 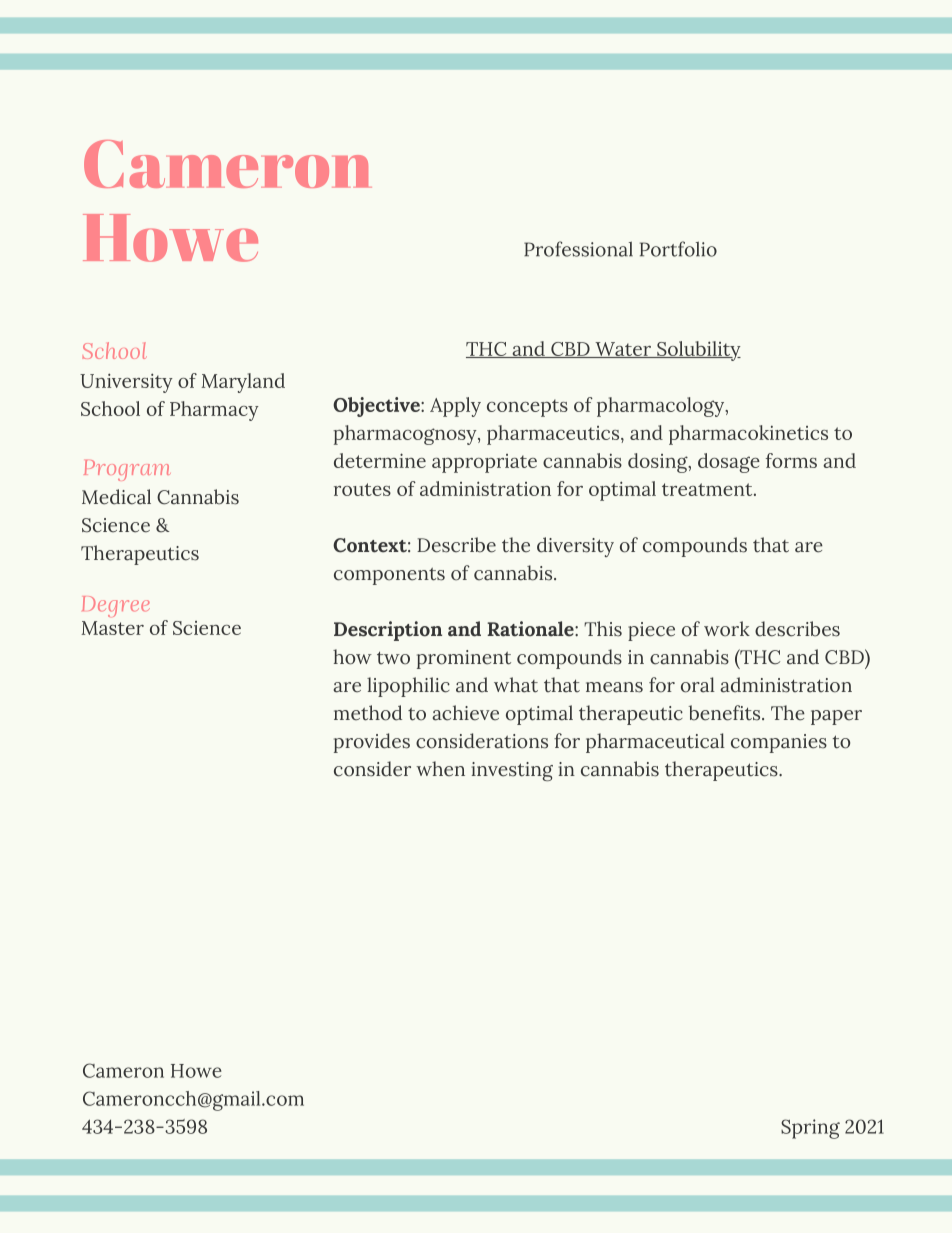 What do you see at coordinates (116, 497) in the screenshot?
I see `Medical` at bounding box center [116, 497].
